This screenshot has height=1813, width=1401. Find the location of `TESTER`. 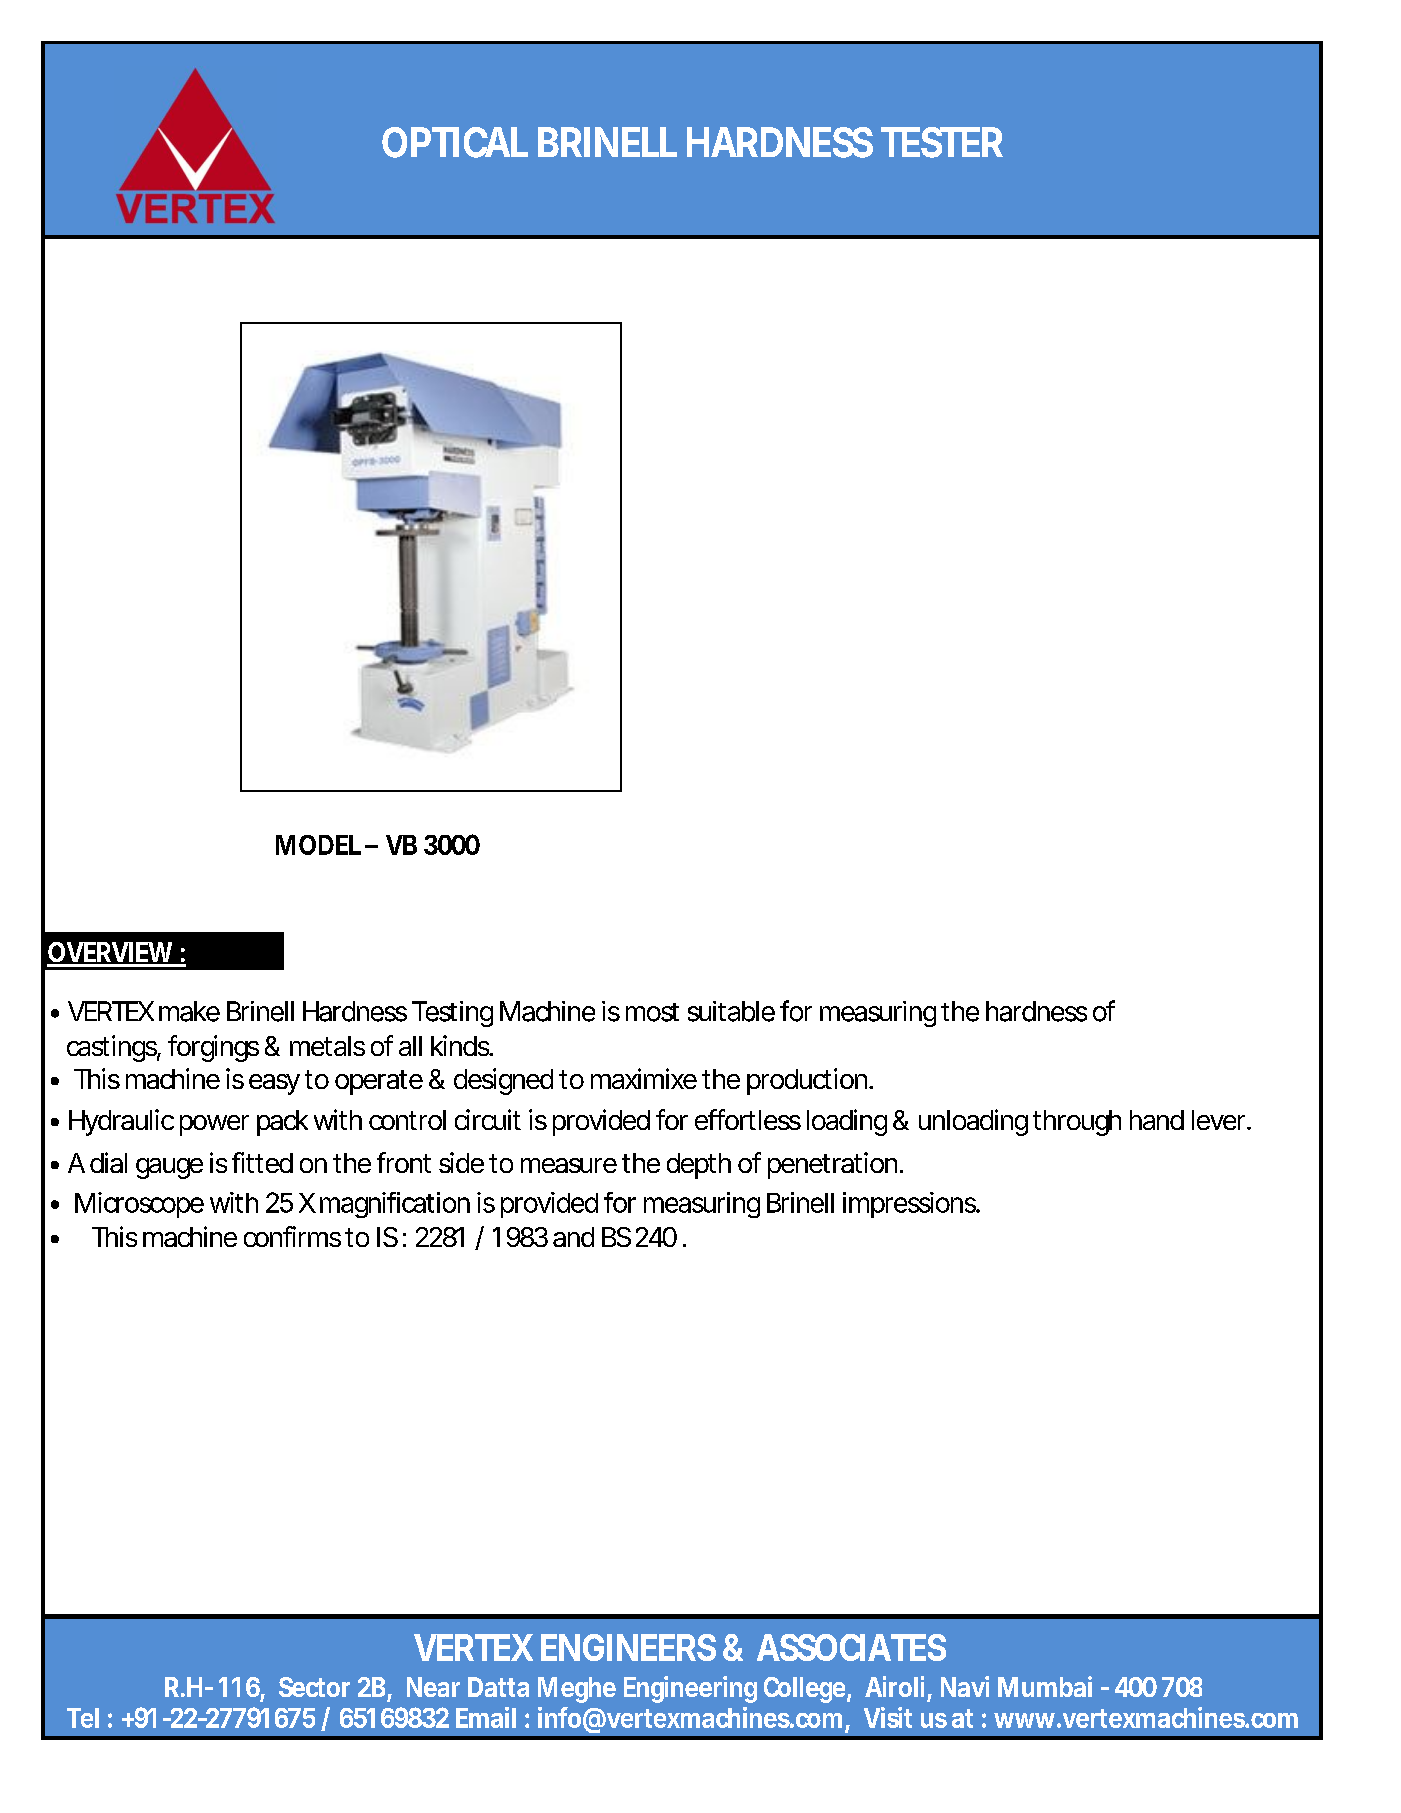

TESTER is located at coordinates (942, 142).
